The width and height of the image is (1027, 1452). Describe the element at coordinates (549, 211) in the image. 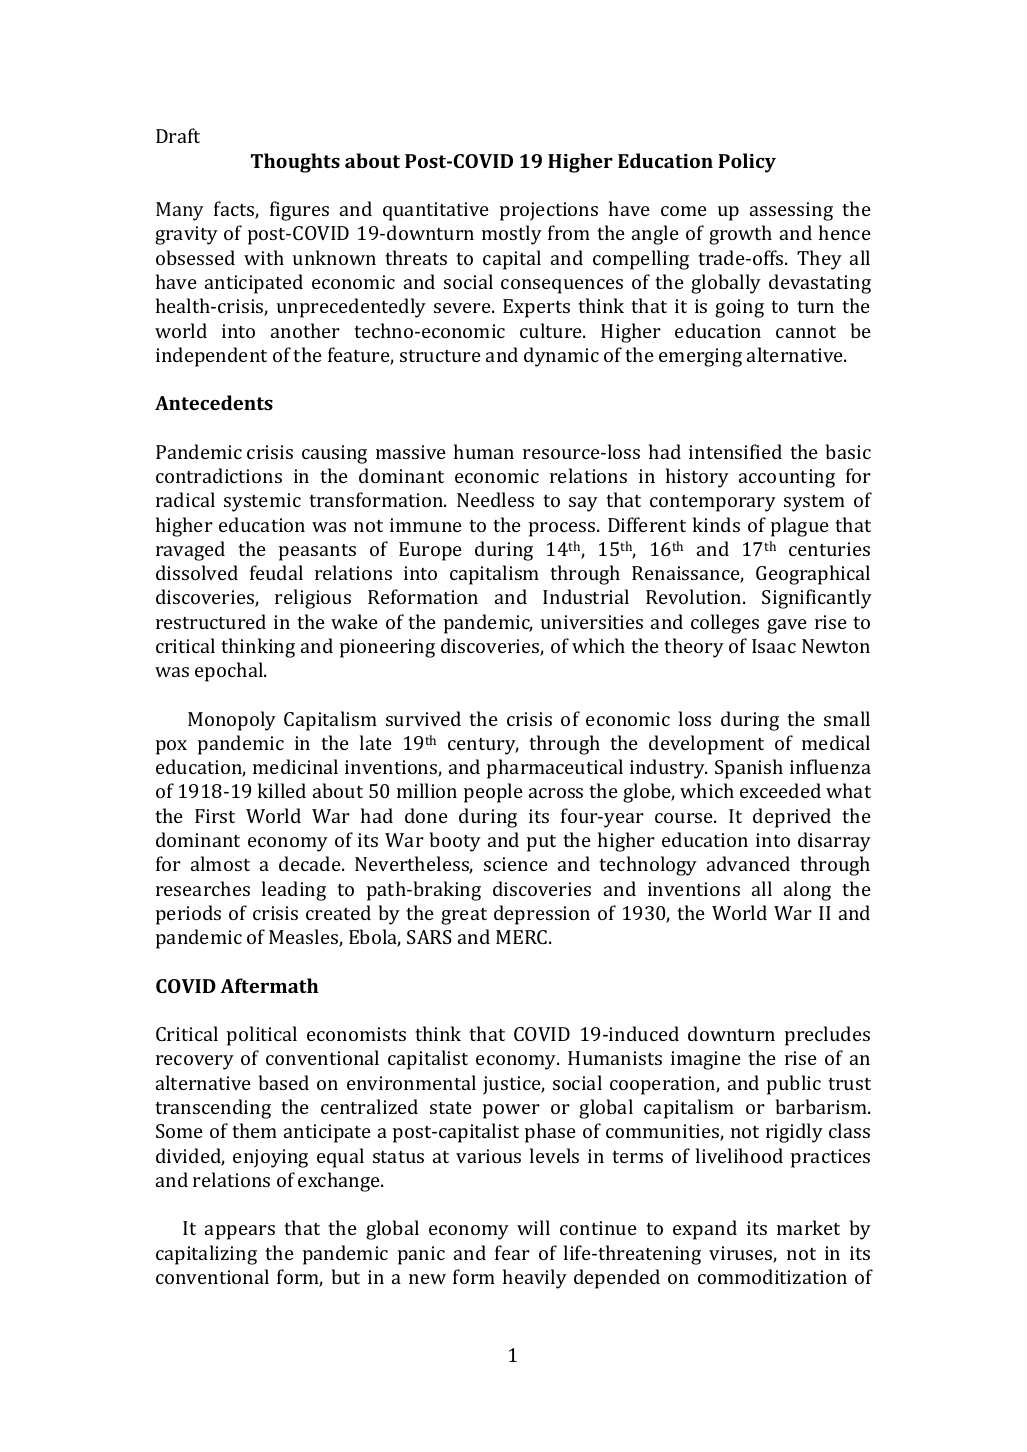

I see `projections` at that location.
